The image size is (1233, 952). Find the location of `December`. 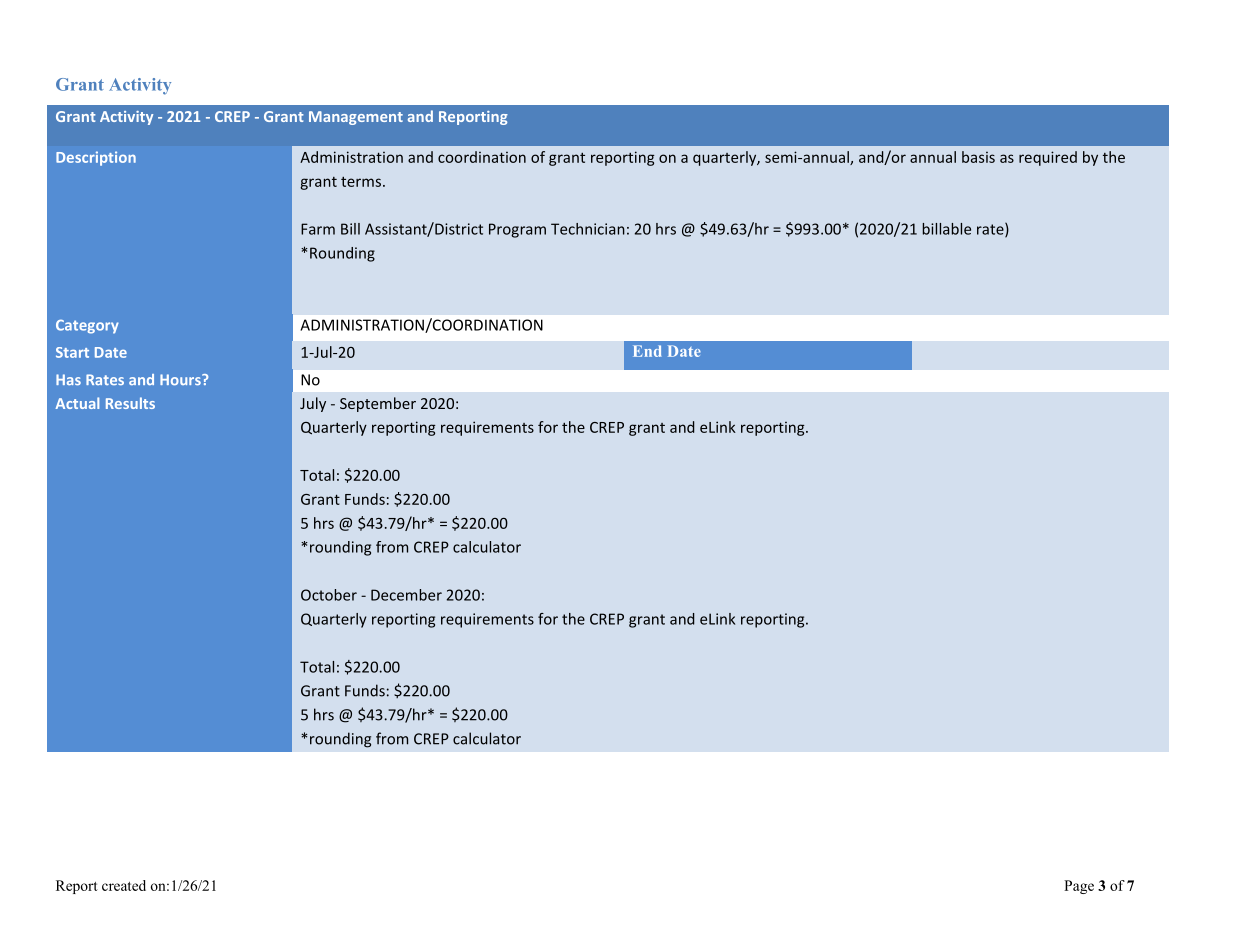

December is located at coordinates (406, 595).
